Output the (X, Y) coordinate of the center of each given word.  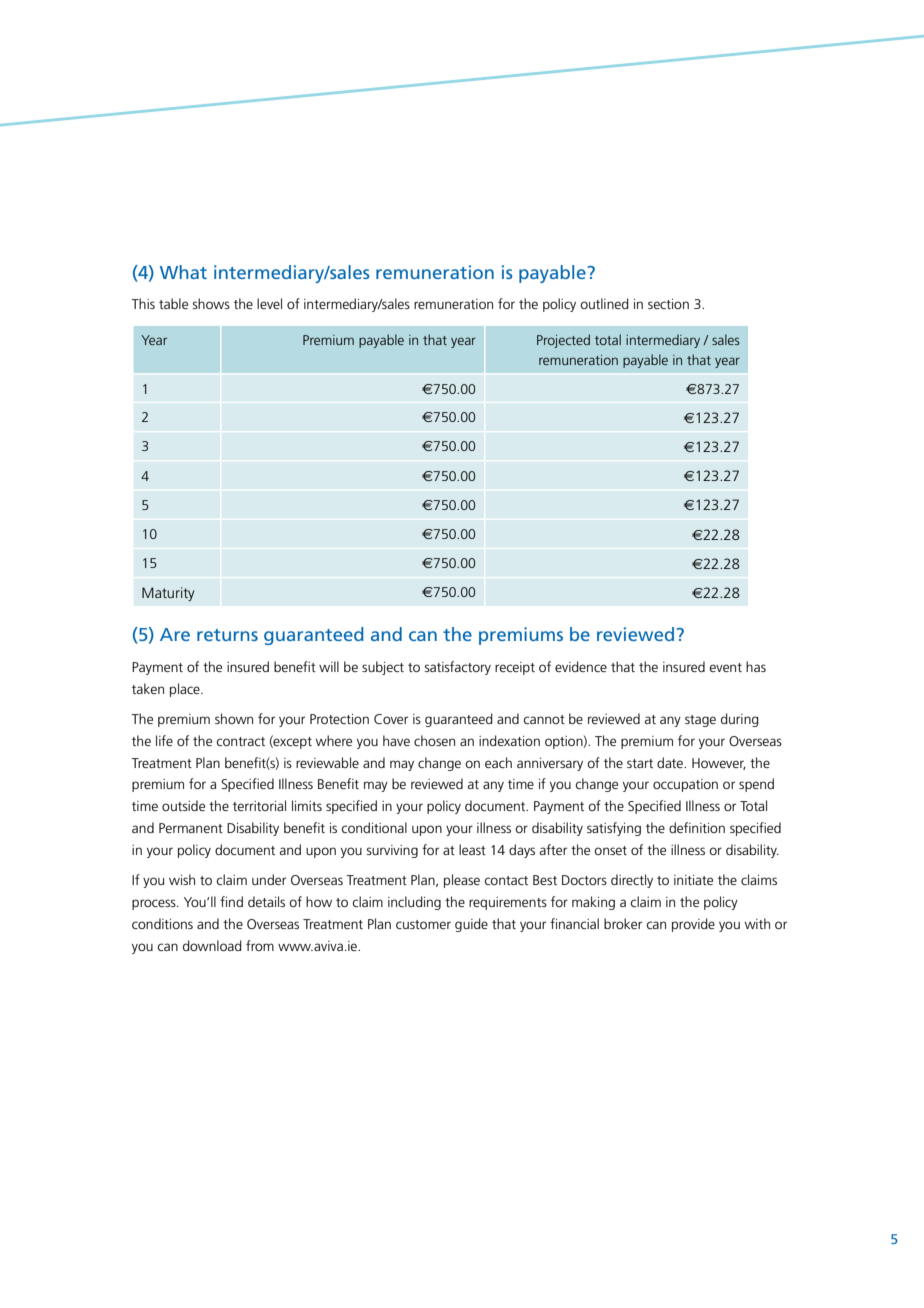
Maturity (168, 594)
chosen (434, 740)
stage (700, 721)
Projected (563, 341)
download (212, 945)
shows (211, 303)
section (668, 304)
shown (234, 718)
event (725, 667)
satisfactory (457, 668)
